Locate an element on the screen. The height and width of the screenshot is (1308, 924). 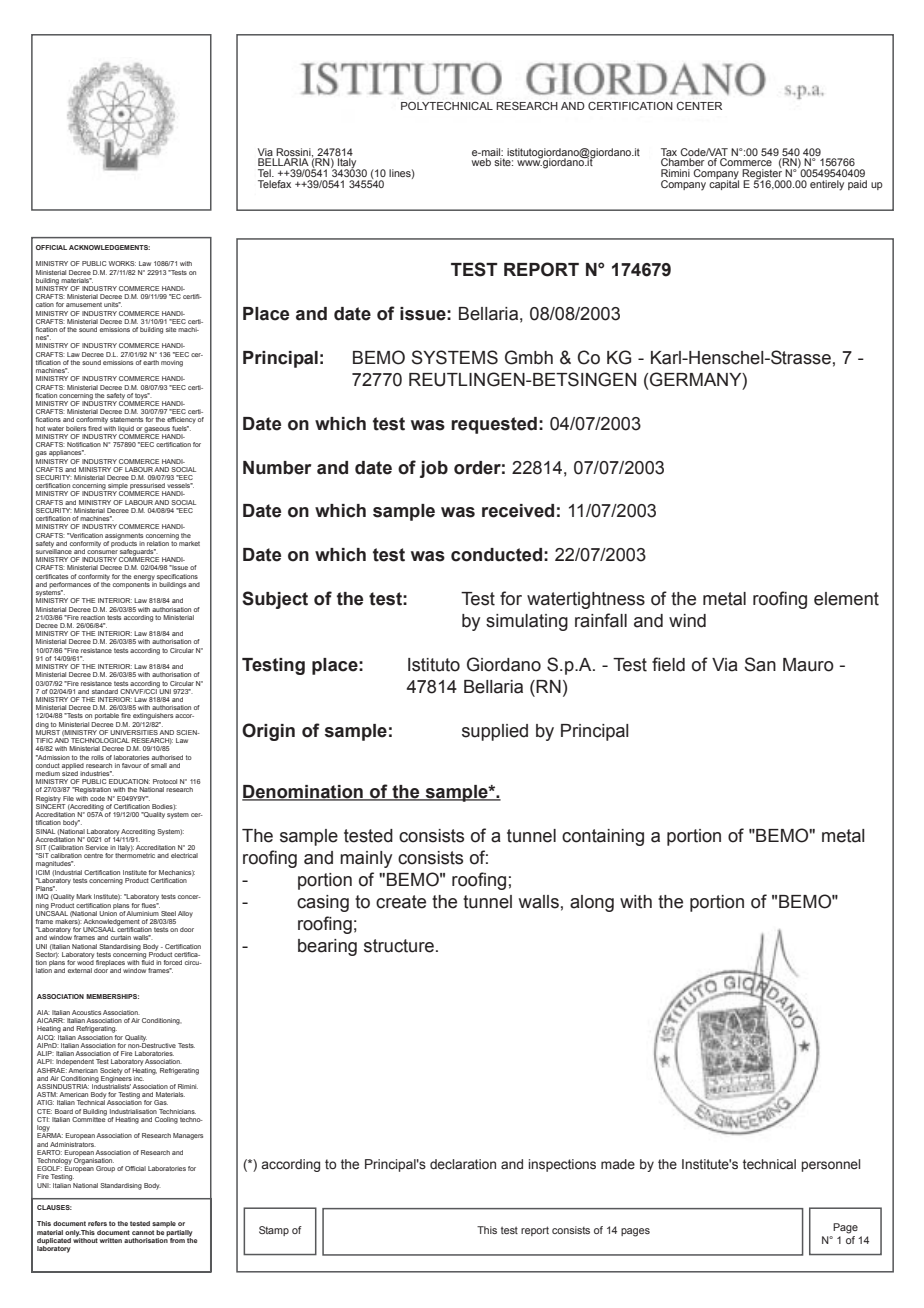
refers is located at coordinates (97, 1223).
